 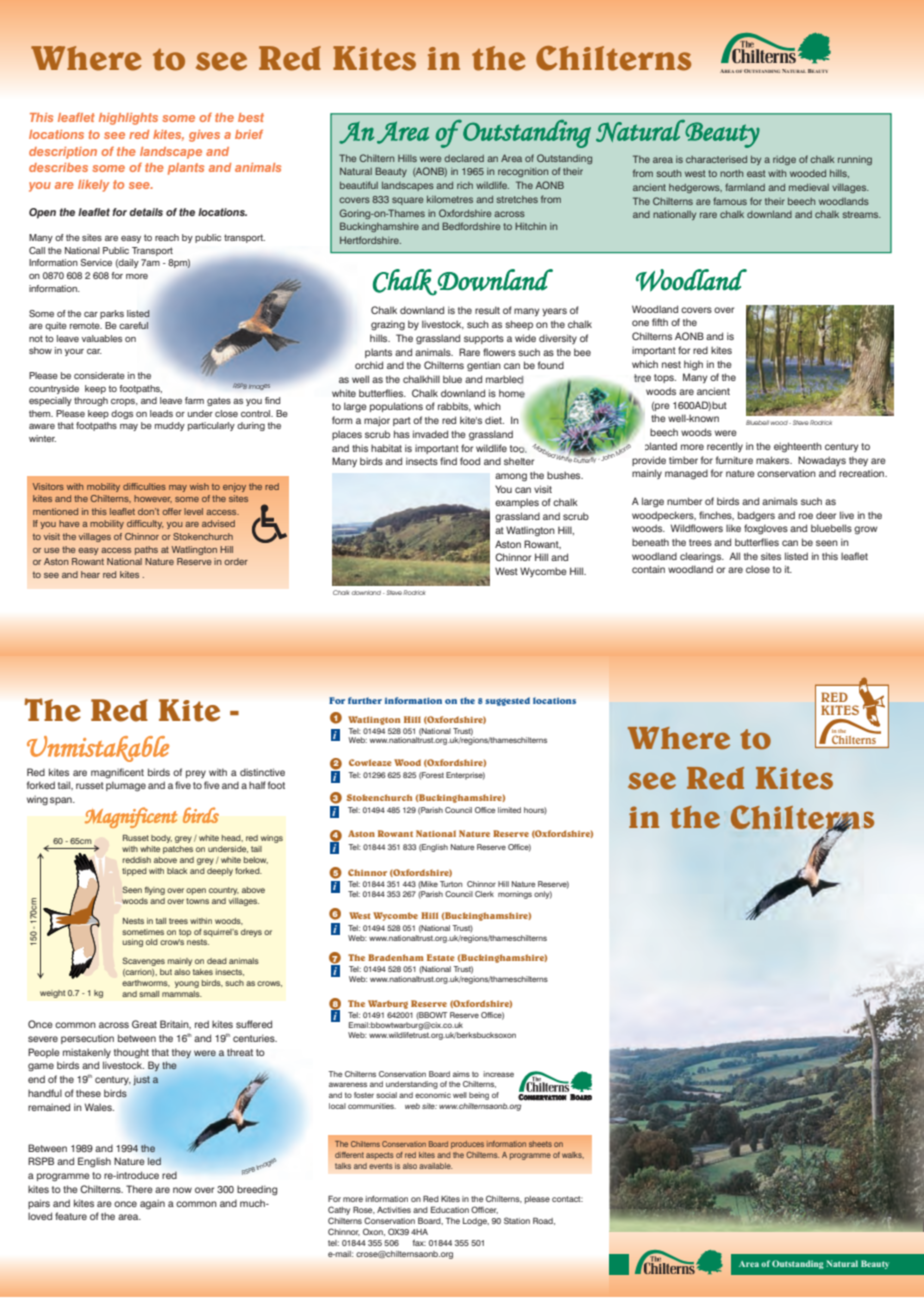 I want to click on limited, so click(x=509, y=810).
